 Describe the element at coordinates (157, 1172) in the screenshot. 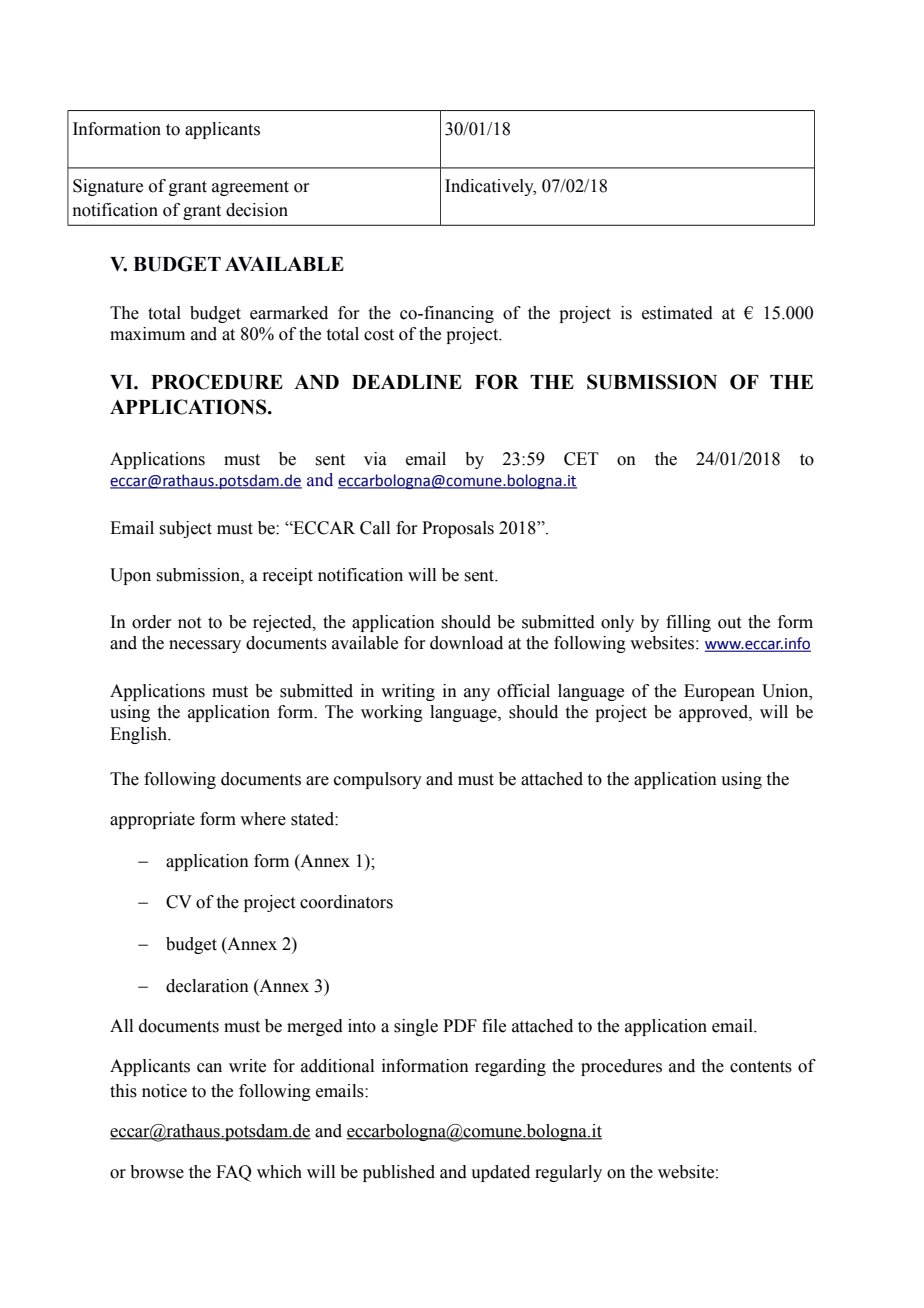

I see `browse` at that location.
